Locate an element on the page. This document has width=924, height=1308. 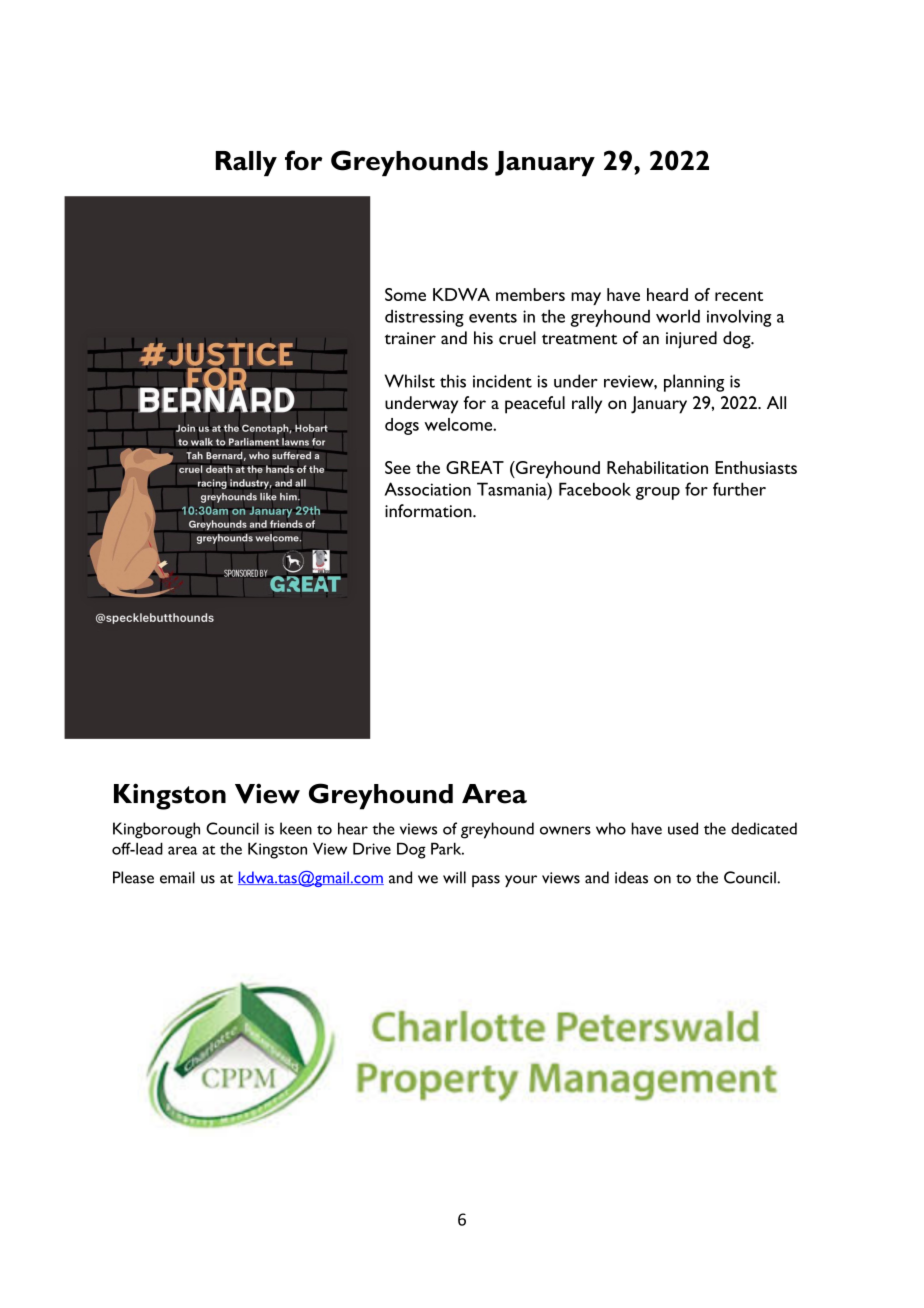
Some is located at coordinates (405, 294).
